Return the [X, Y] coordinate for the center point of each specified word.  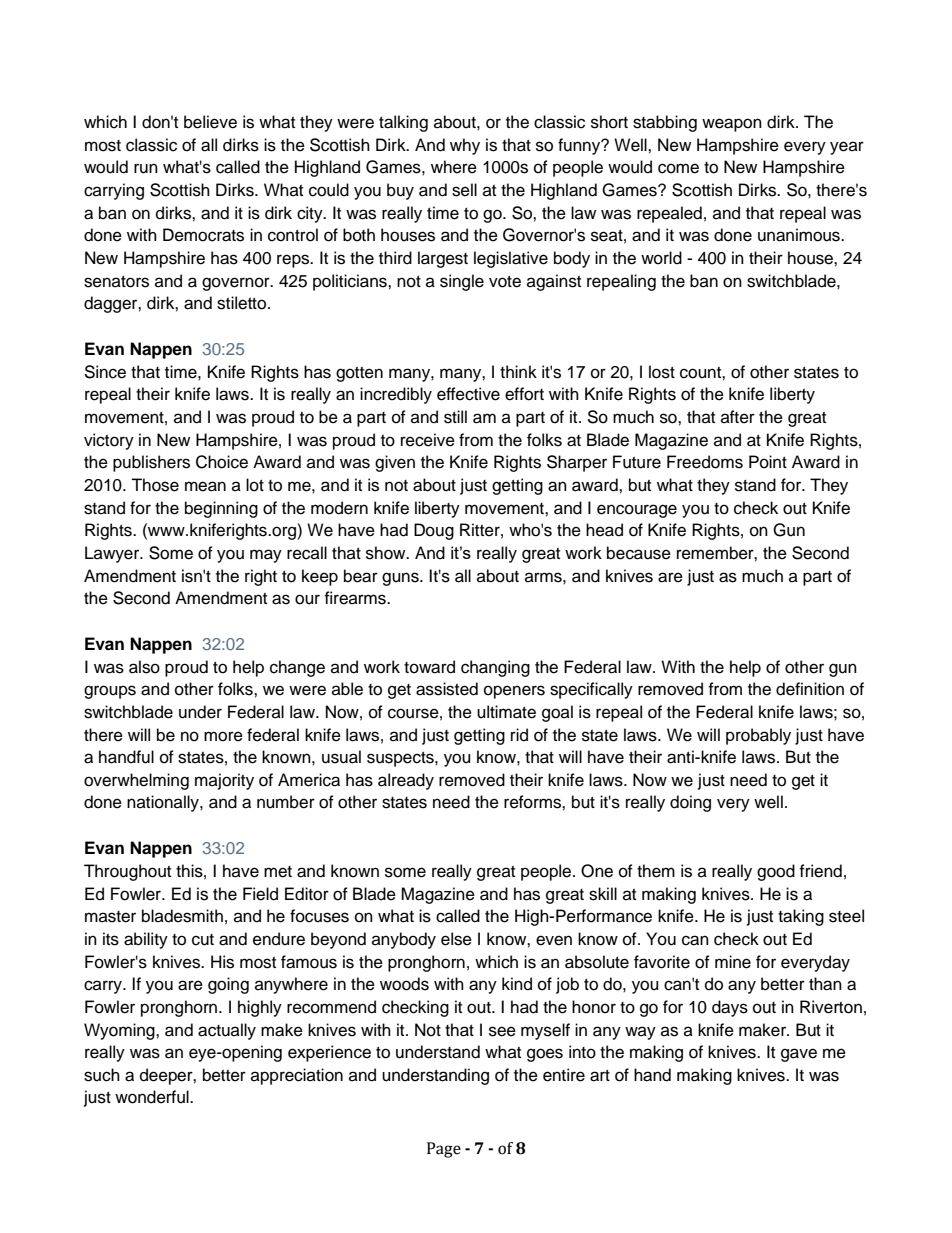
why [465, 146]
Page [444, 1150]
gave [799, 1055]
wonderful [153, 1097]
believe [210, 122]
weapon [732, 125]
